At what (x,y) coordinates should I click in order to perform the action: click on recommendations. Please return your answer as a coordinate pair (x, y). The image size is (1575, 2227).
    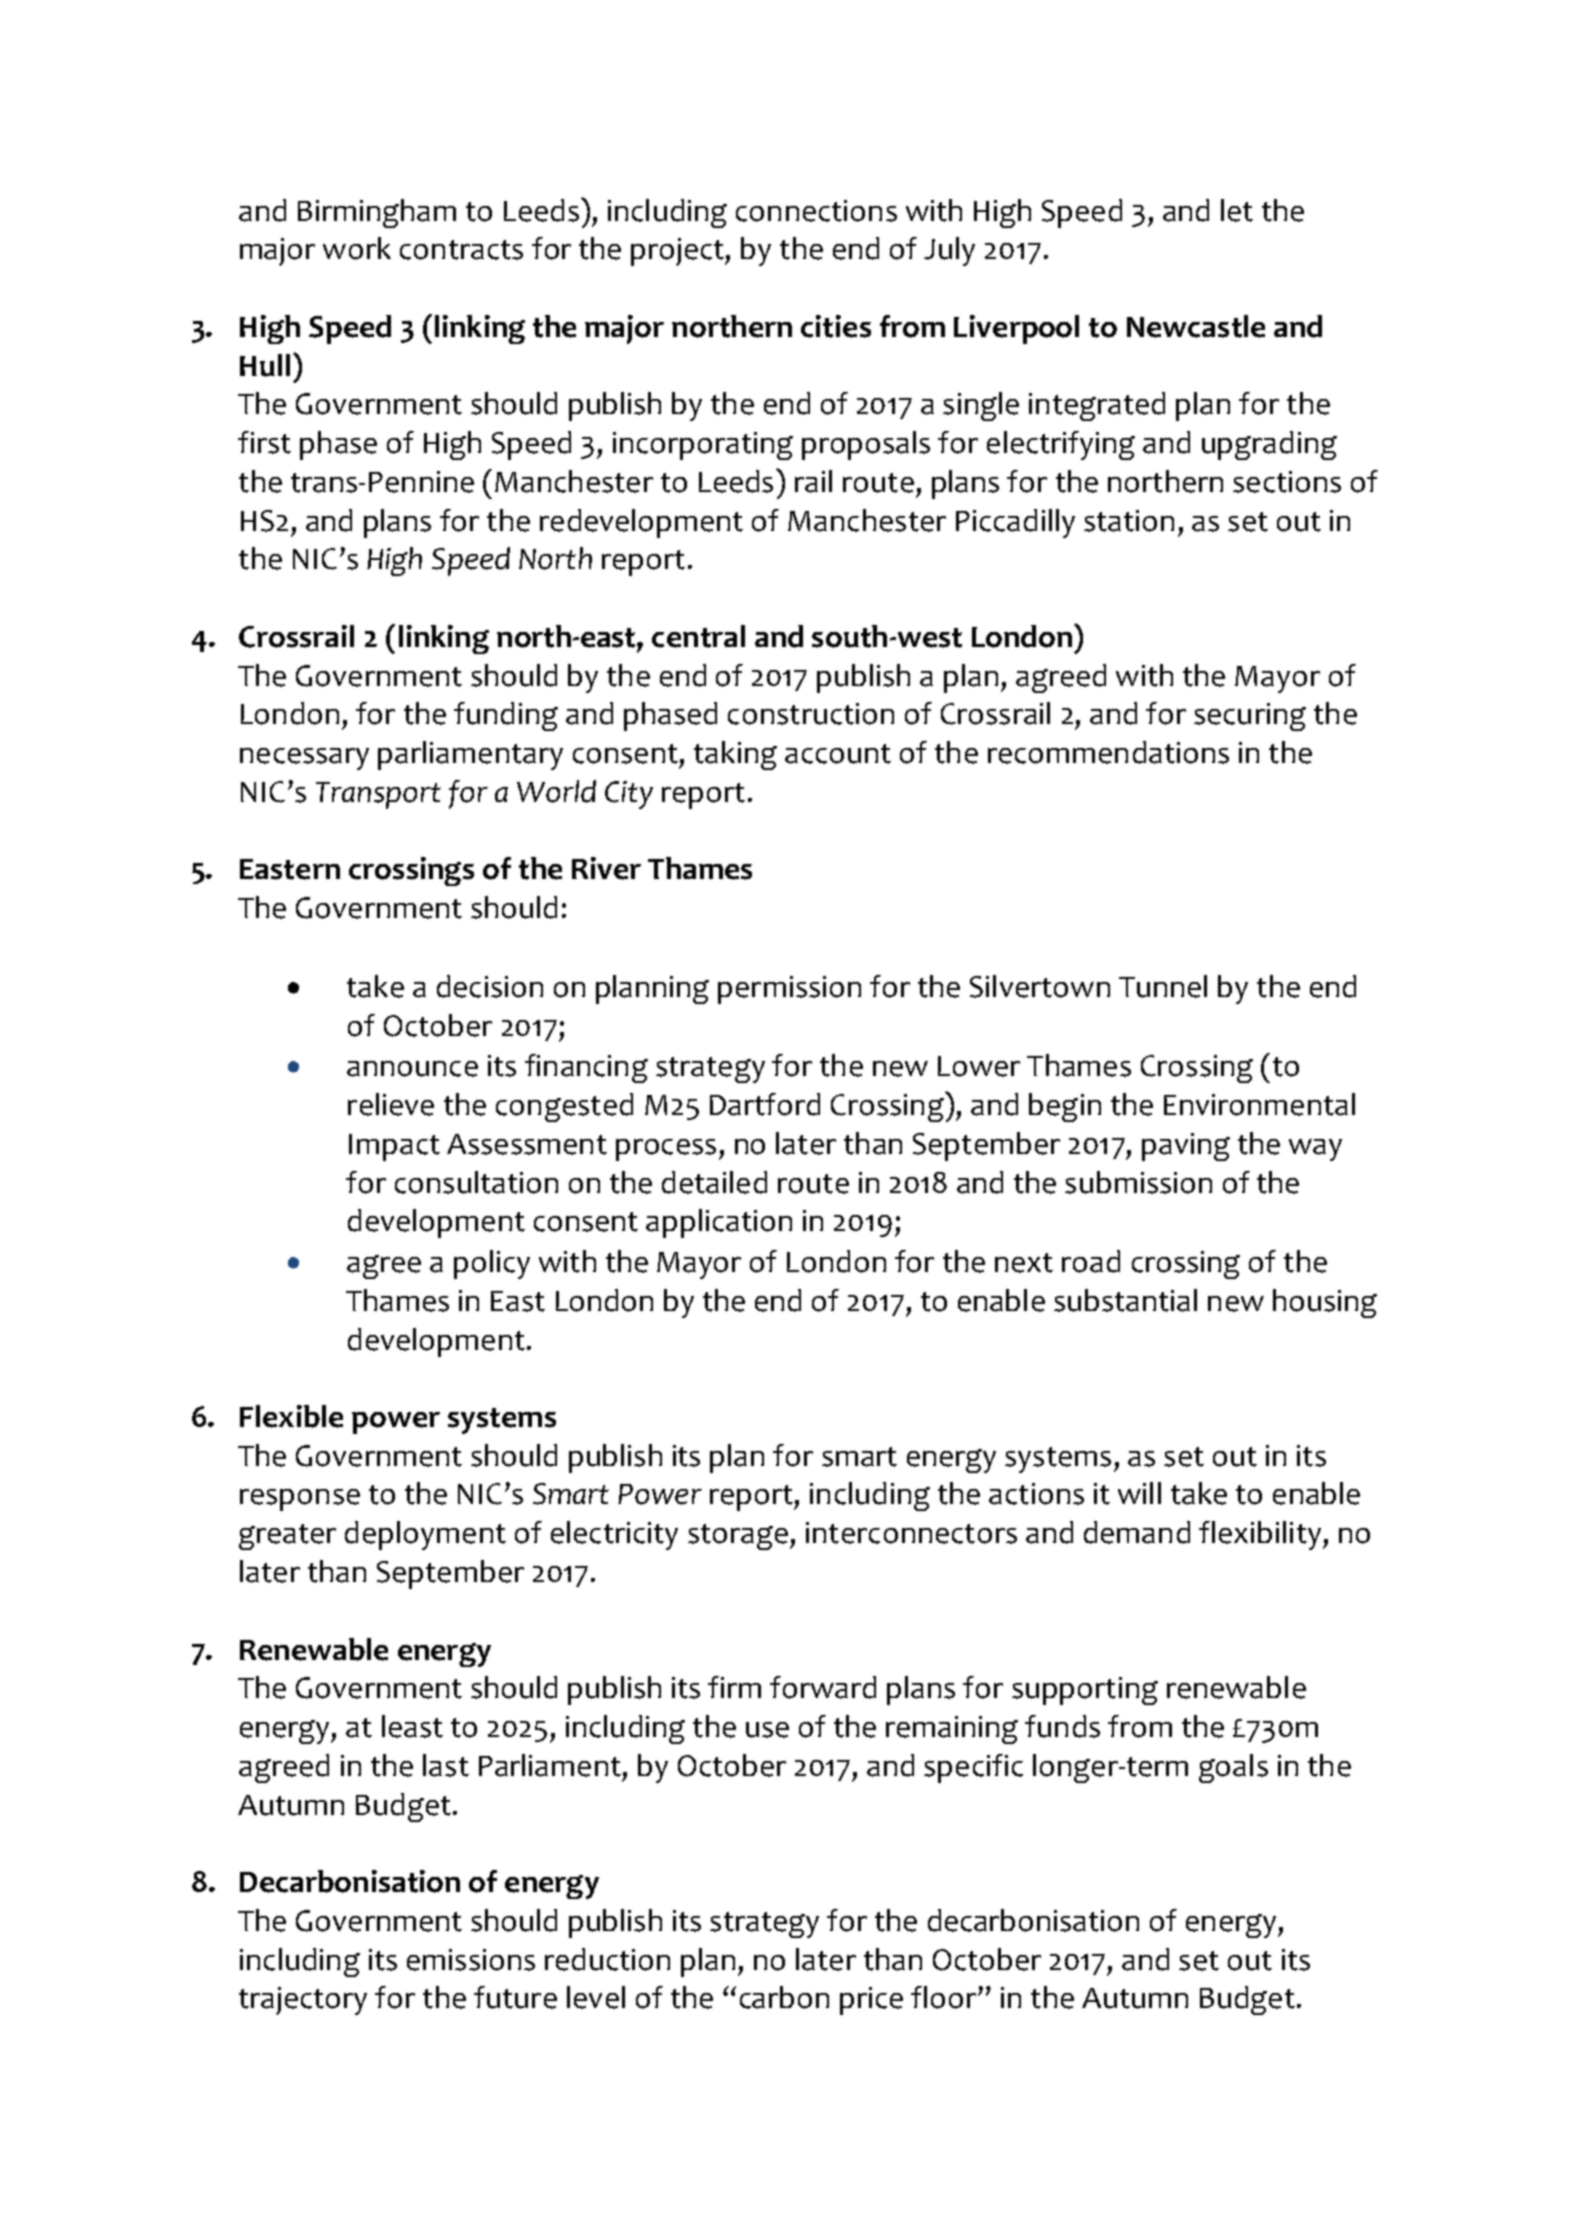
    Looking at the image, I should click on (1108, 752).
